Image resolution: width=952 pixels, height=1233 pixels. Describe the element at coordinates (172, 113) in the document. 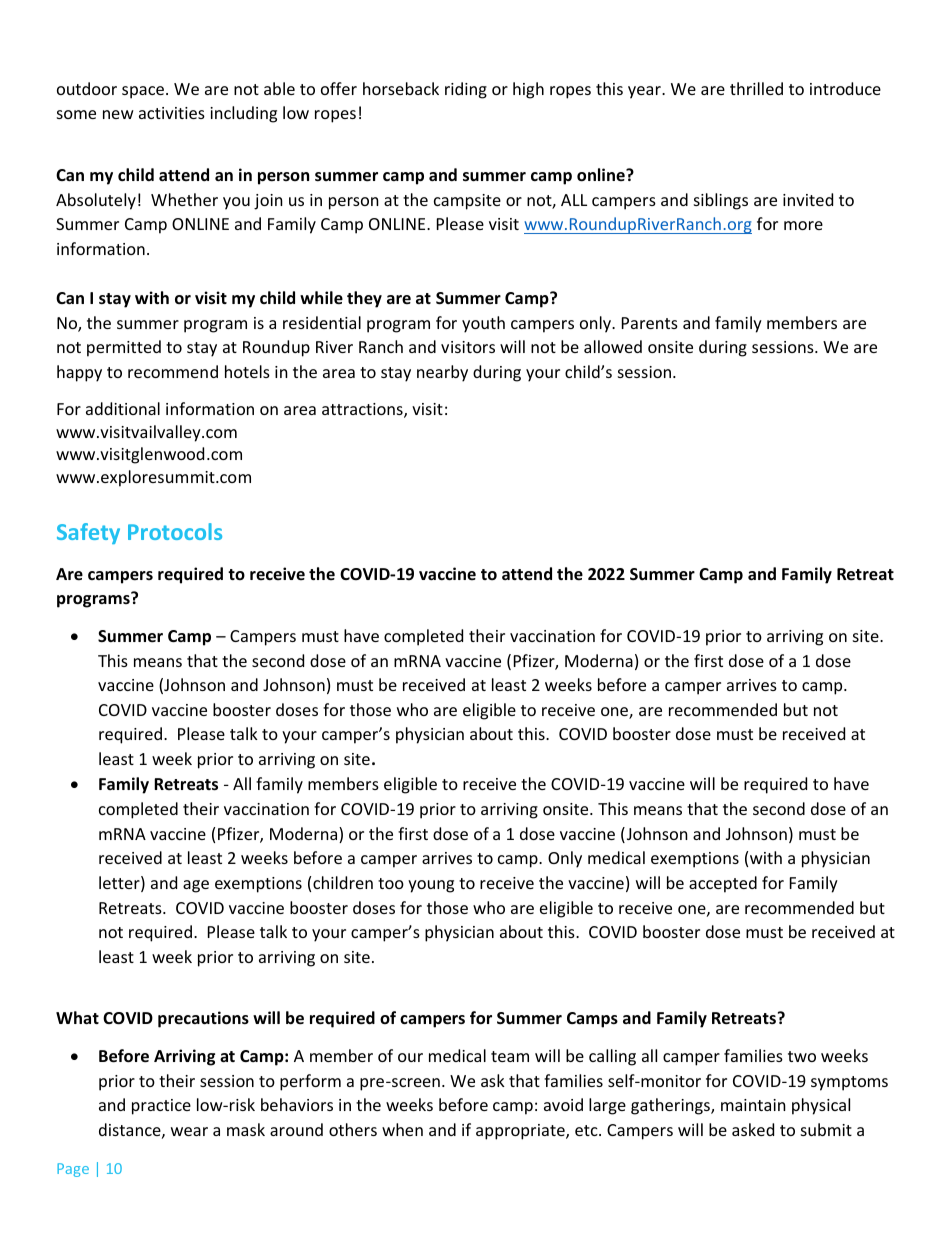

I see `activities` at that location.
